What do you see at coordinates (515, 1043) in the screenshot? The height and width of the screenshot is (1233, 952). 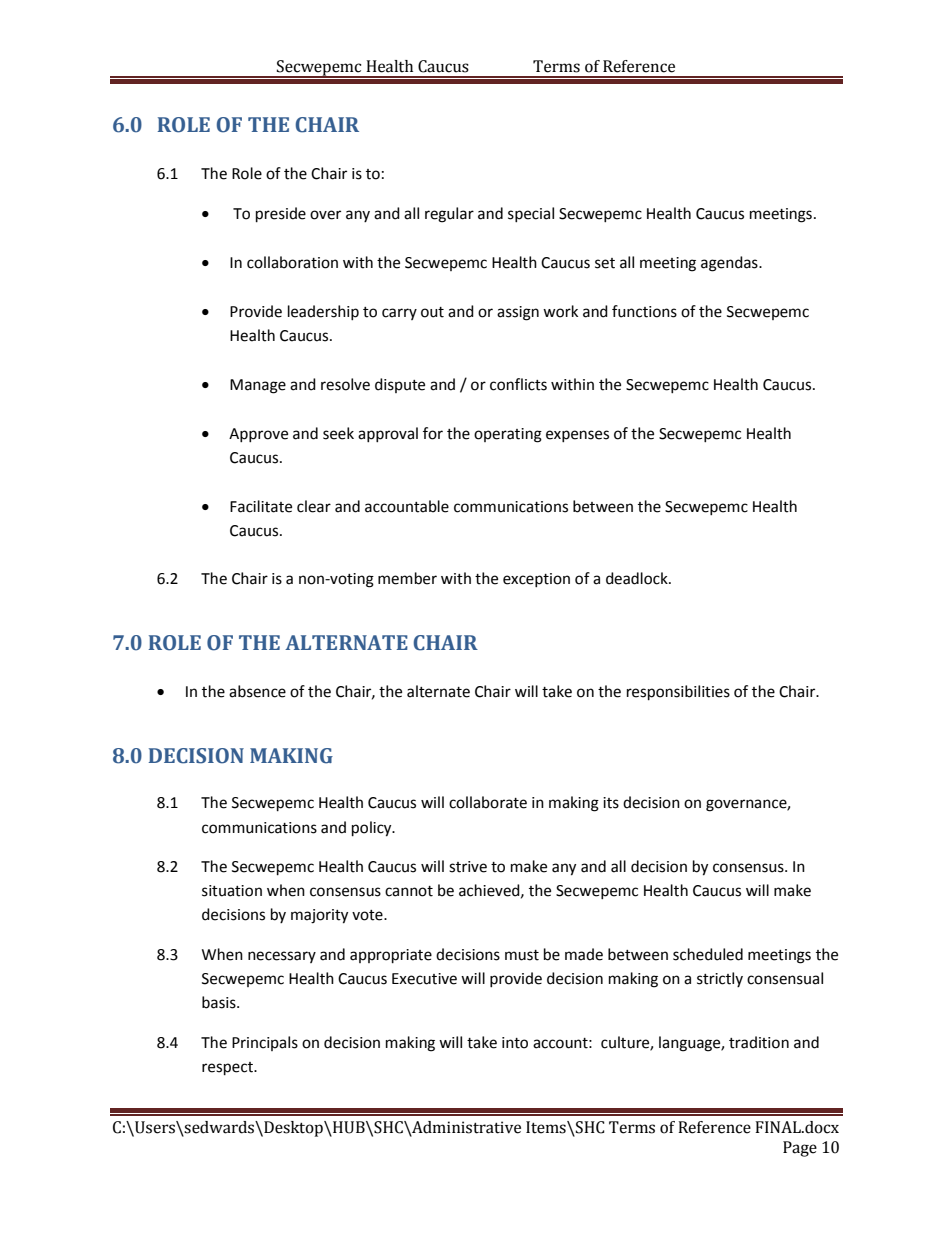 I see `into` at bounding box center [515, 1043].
